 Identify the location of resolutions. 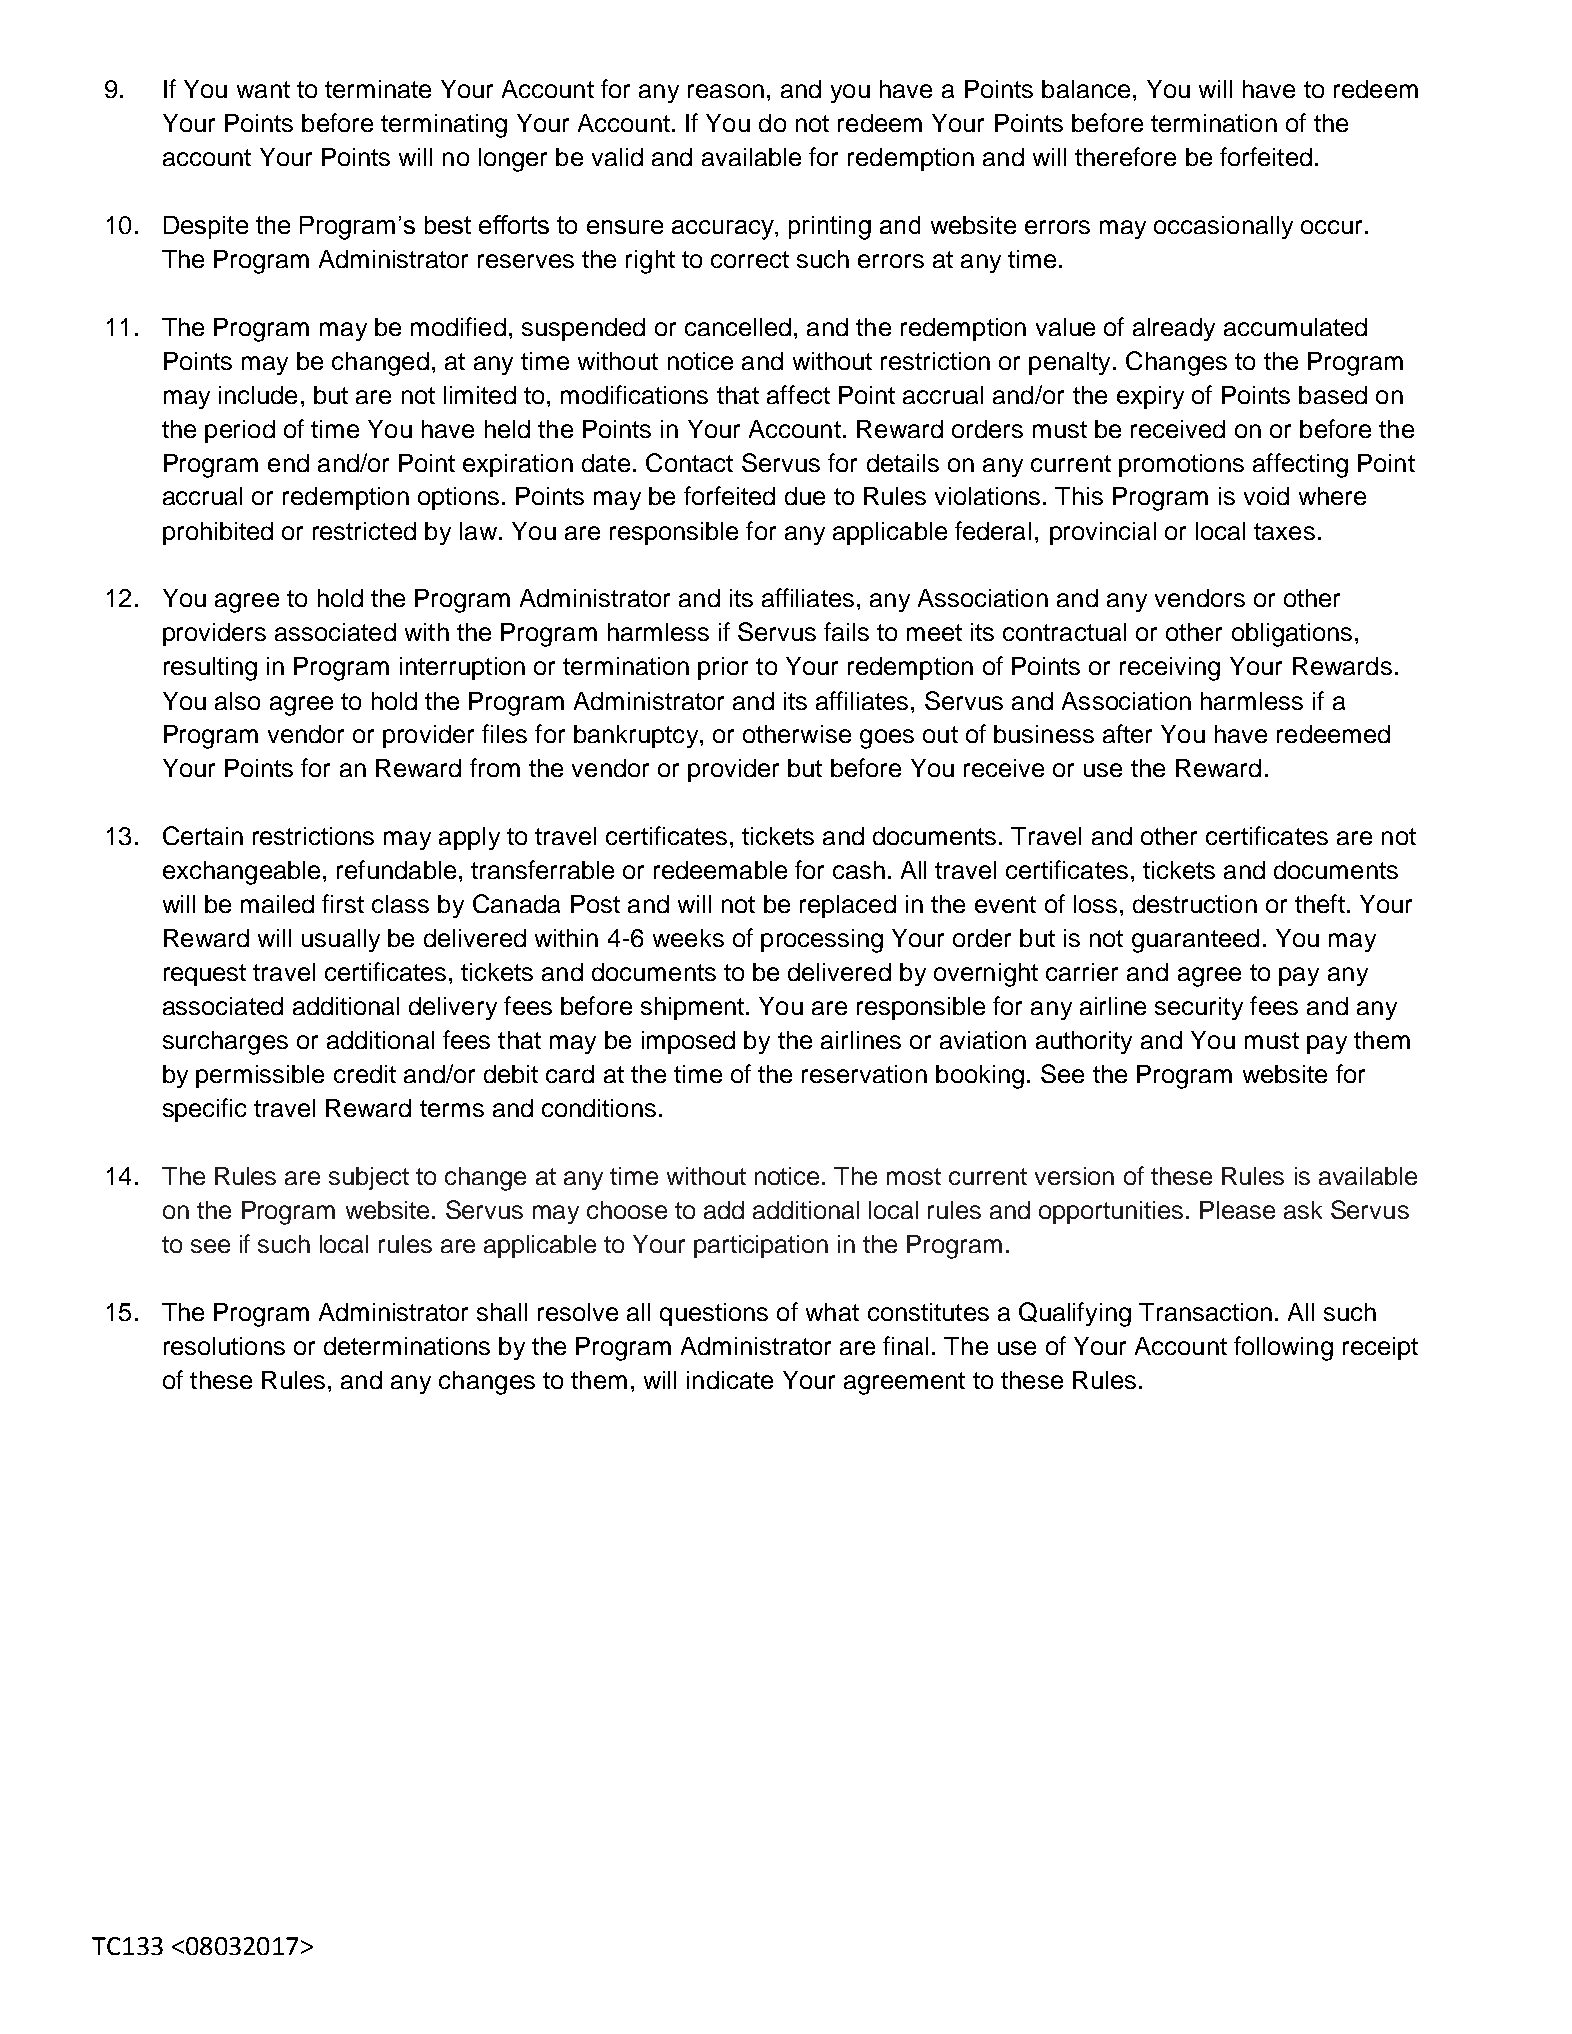
(224, 1346).
